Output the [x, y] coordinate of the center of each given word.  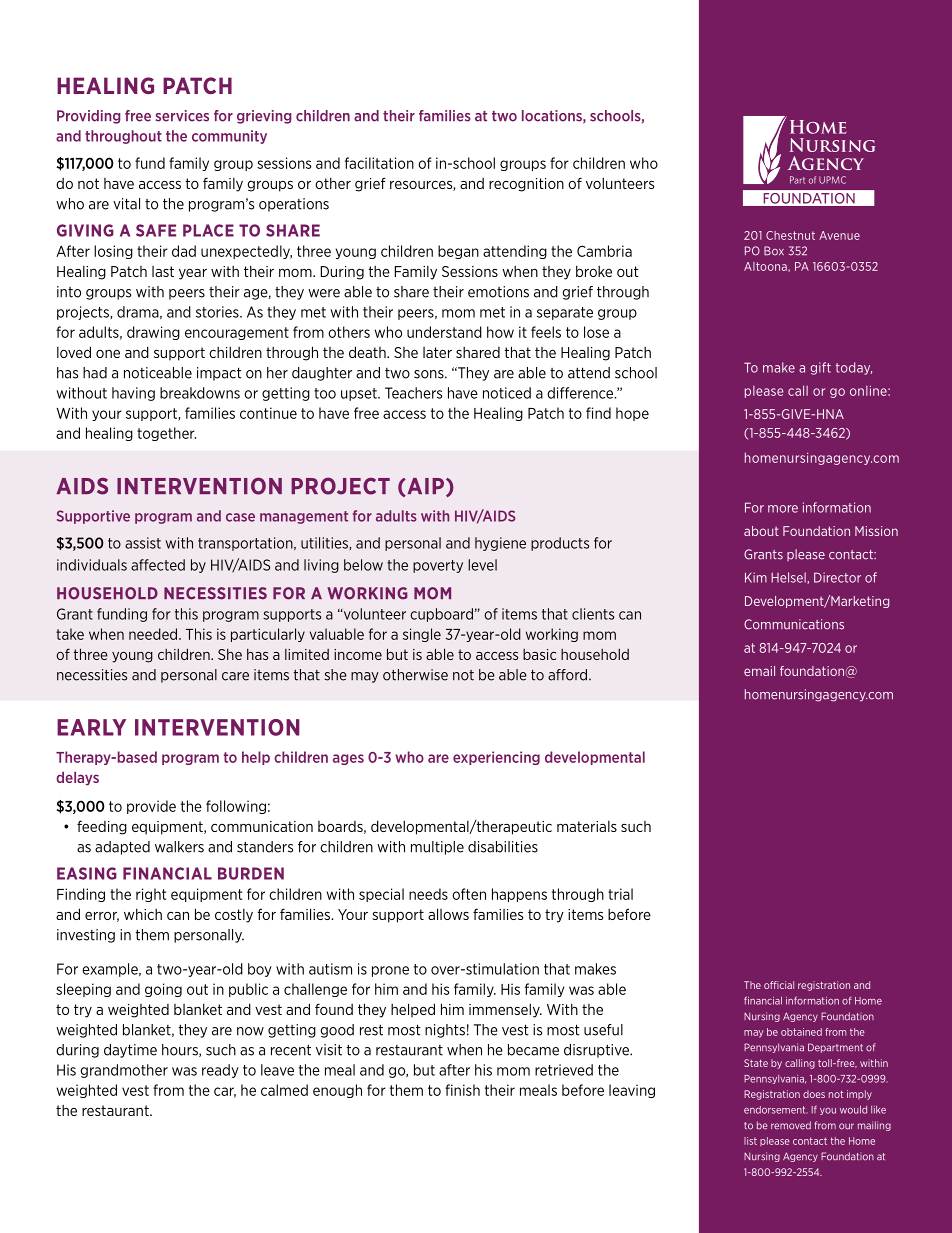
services [182, 116]
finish [462, 1090]
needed [154, 634]
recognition [526, 185]
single [422, 635]
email [759, 671]
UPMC [832, 180]
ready [220, 1071]
